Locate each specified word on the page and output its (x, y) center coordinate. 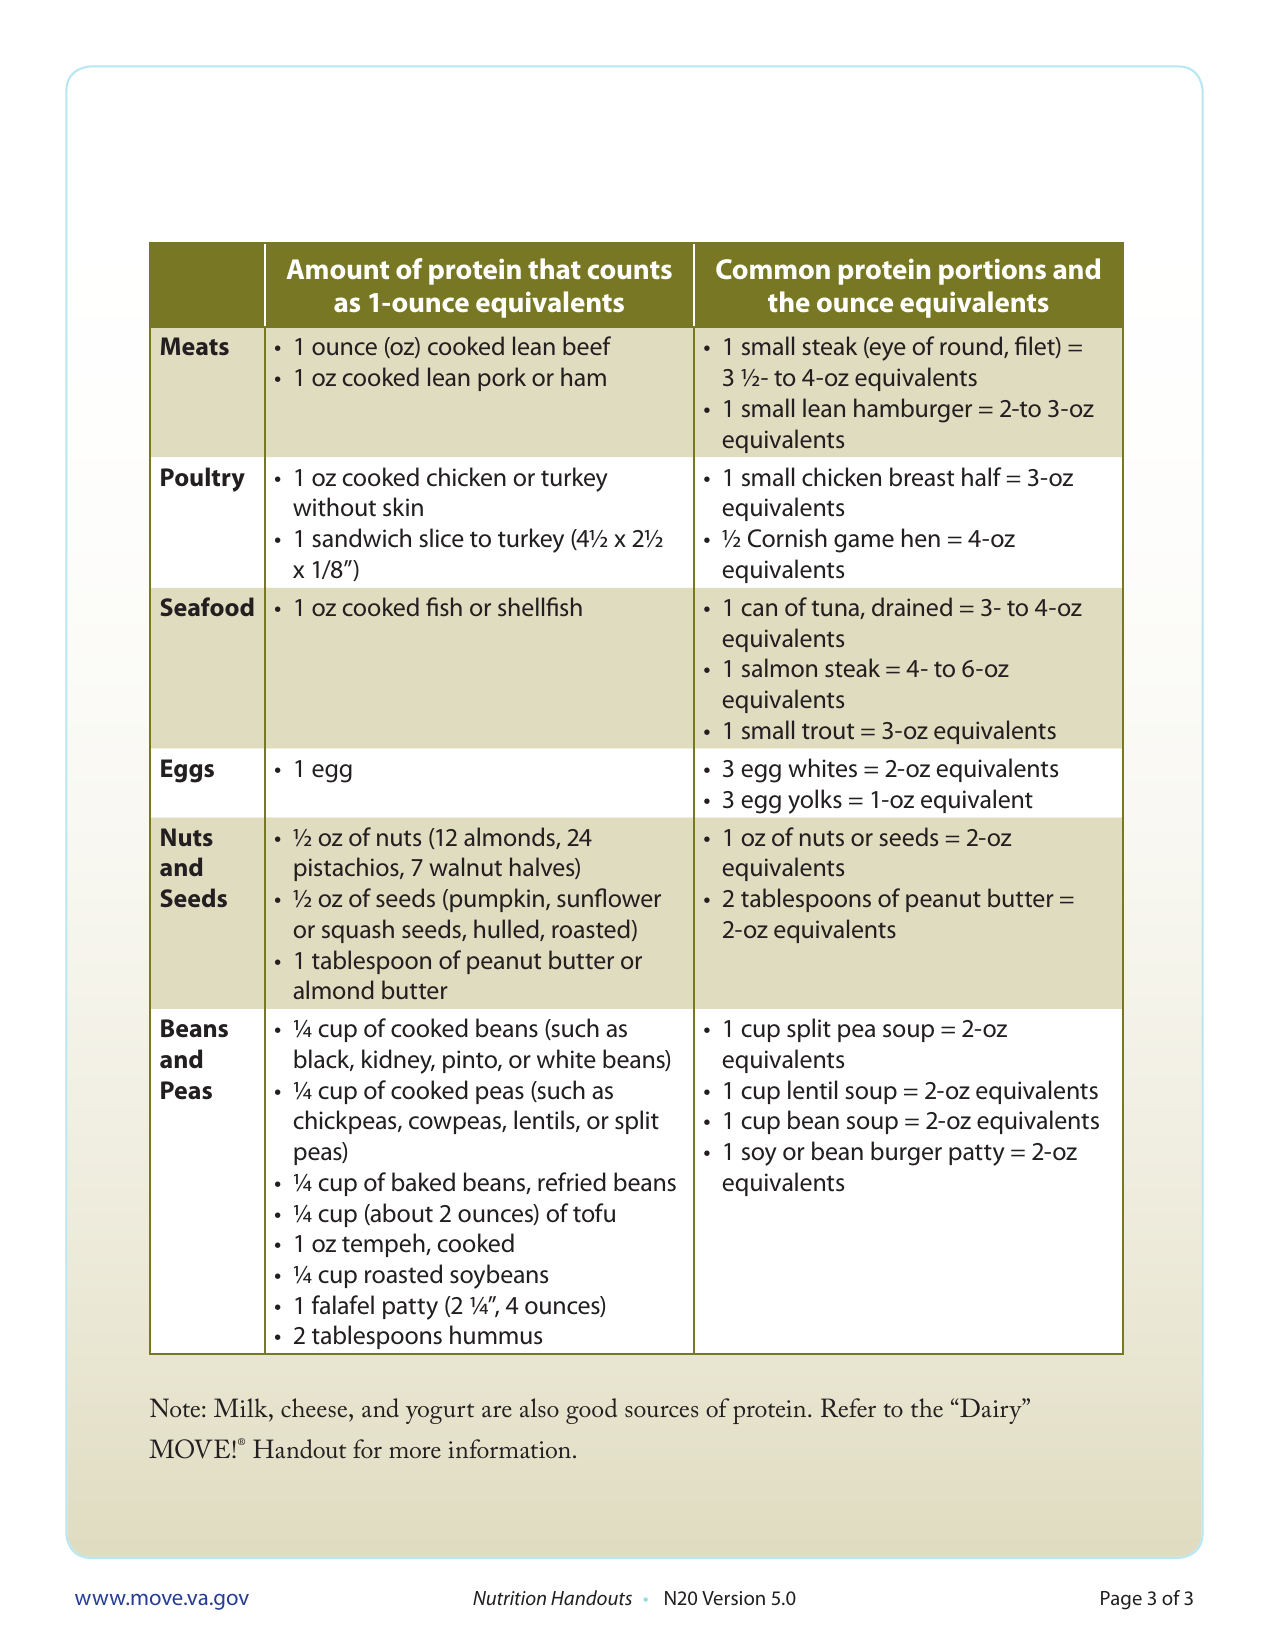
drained (912, 606)
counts (630, 270)
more (415, 1452)
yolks (815, 801)
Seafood (207, 606)
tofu (594, 1213)
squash (358, 931)
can (759, 609)
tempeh (384, 1245)
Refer (848, 1408)
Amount (337, 269)
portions (992, 271)
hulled (507, 930)
